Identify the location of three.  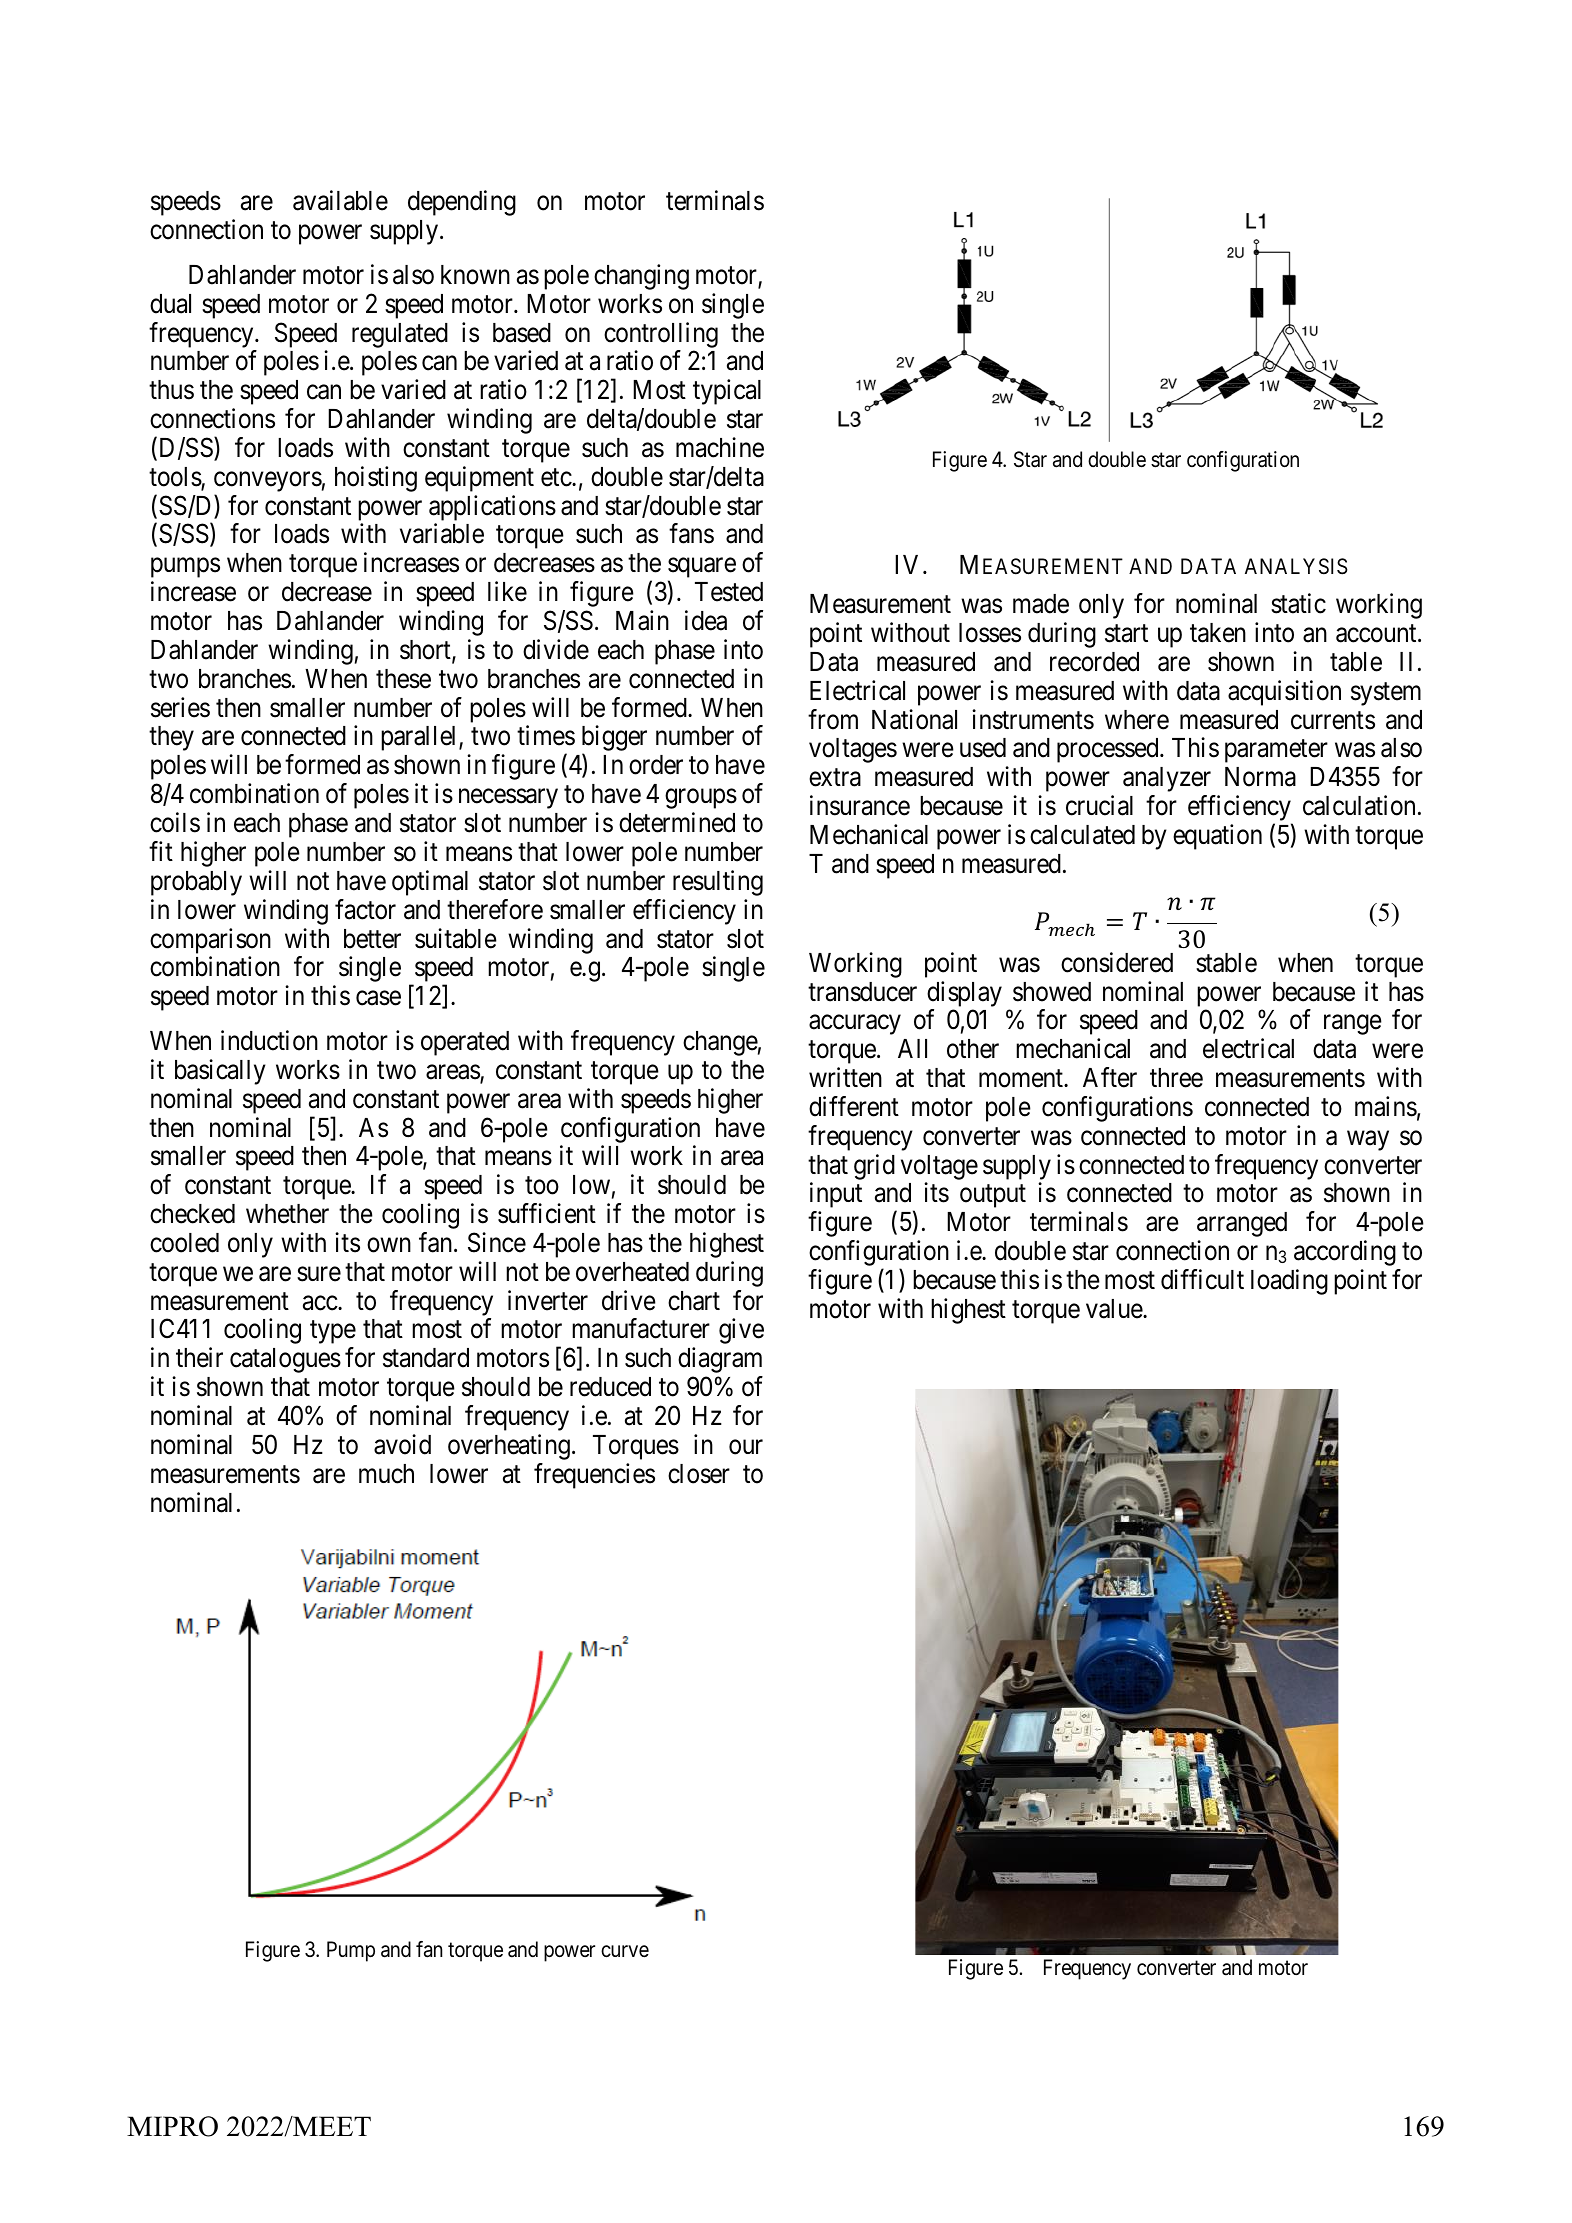
(1176, 1078).
